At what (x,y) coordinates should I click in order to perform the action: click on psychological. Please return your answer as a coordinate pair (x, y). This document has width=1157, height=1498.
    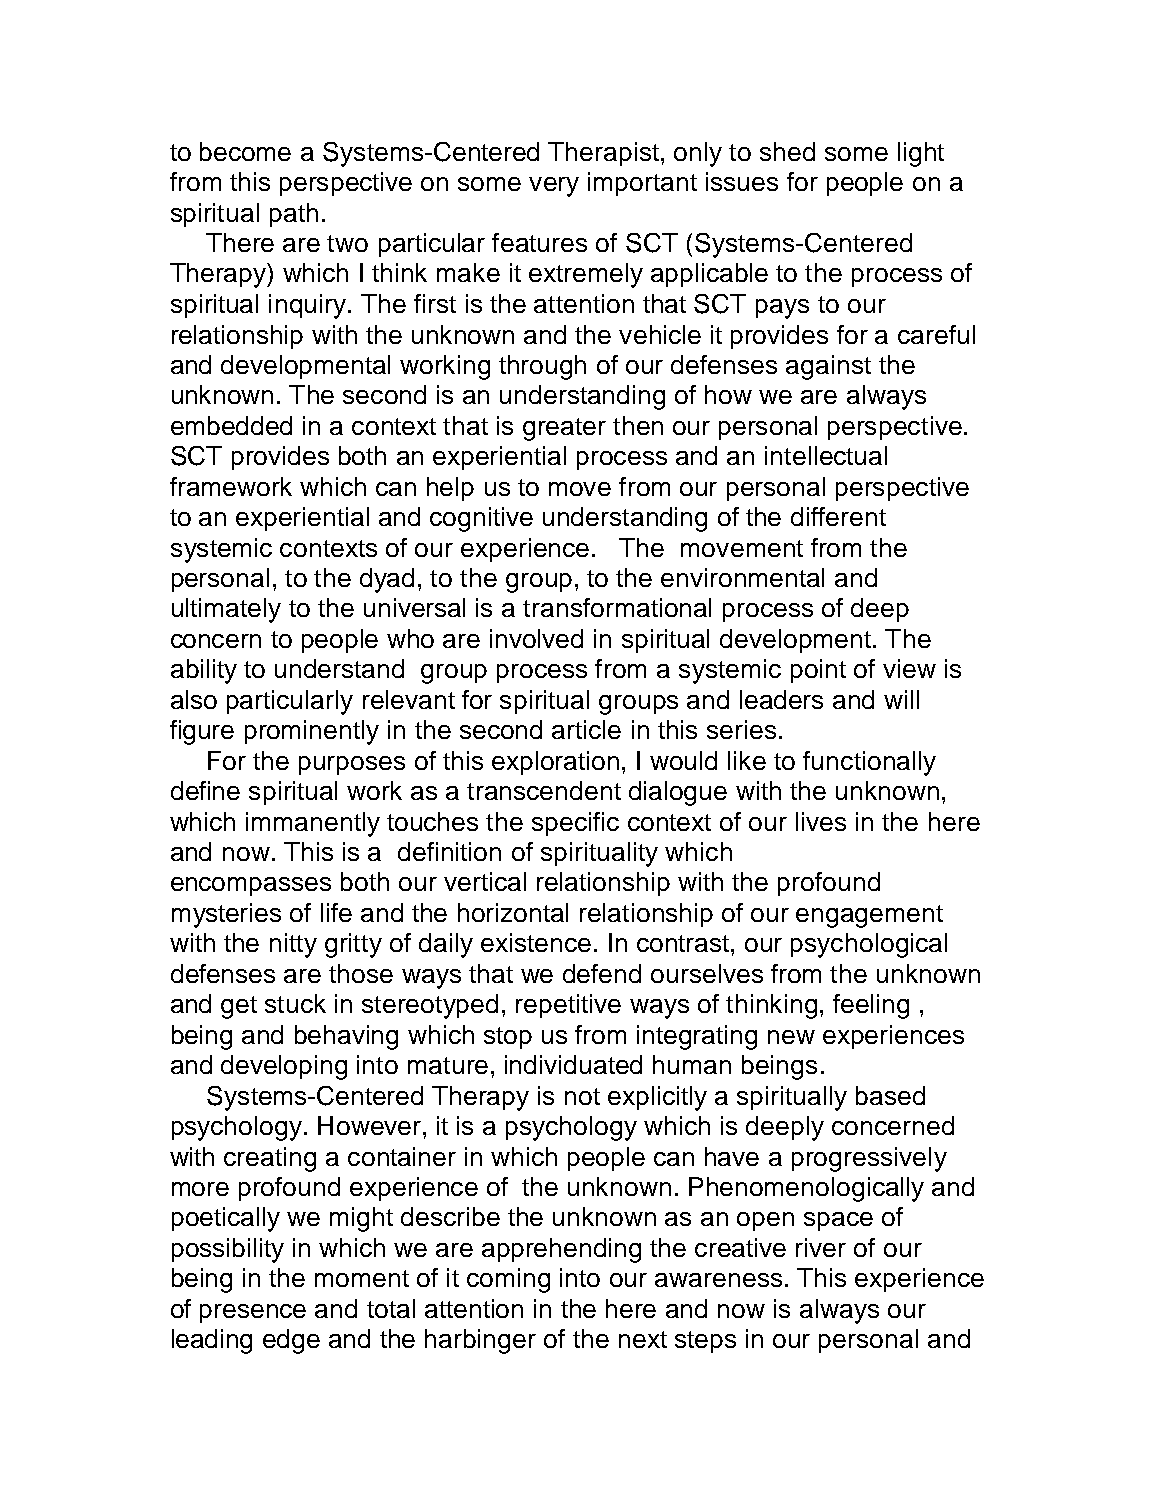
    Looking at the image, I should click on (869, 945).
